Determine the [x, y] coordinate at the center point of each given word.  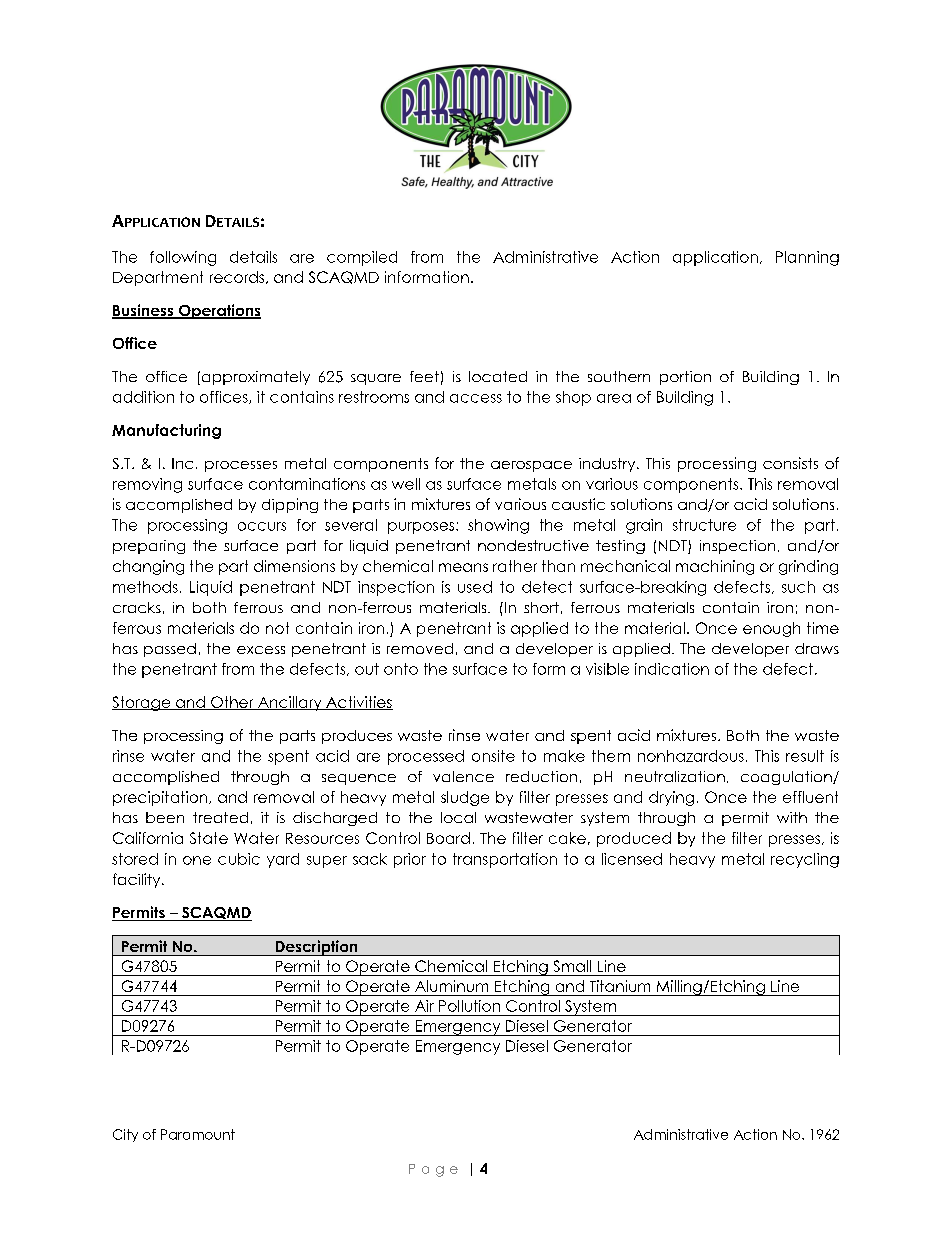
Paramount [198, 1134]
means [463, 567]
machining [715, 567]
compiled [362, 258]
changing [148, 567]
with [792, 817]
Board [448, 838]
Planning [807, 258]
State [209, 838]
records [238, 277]
